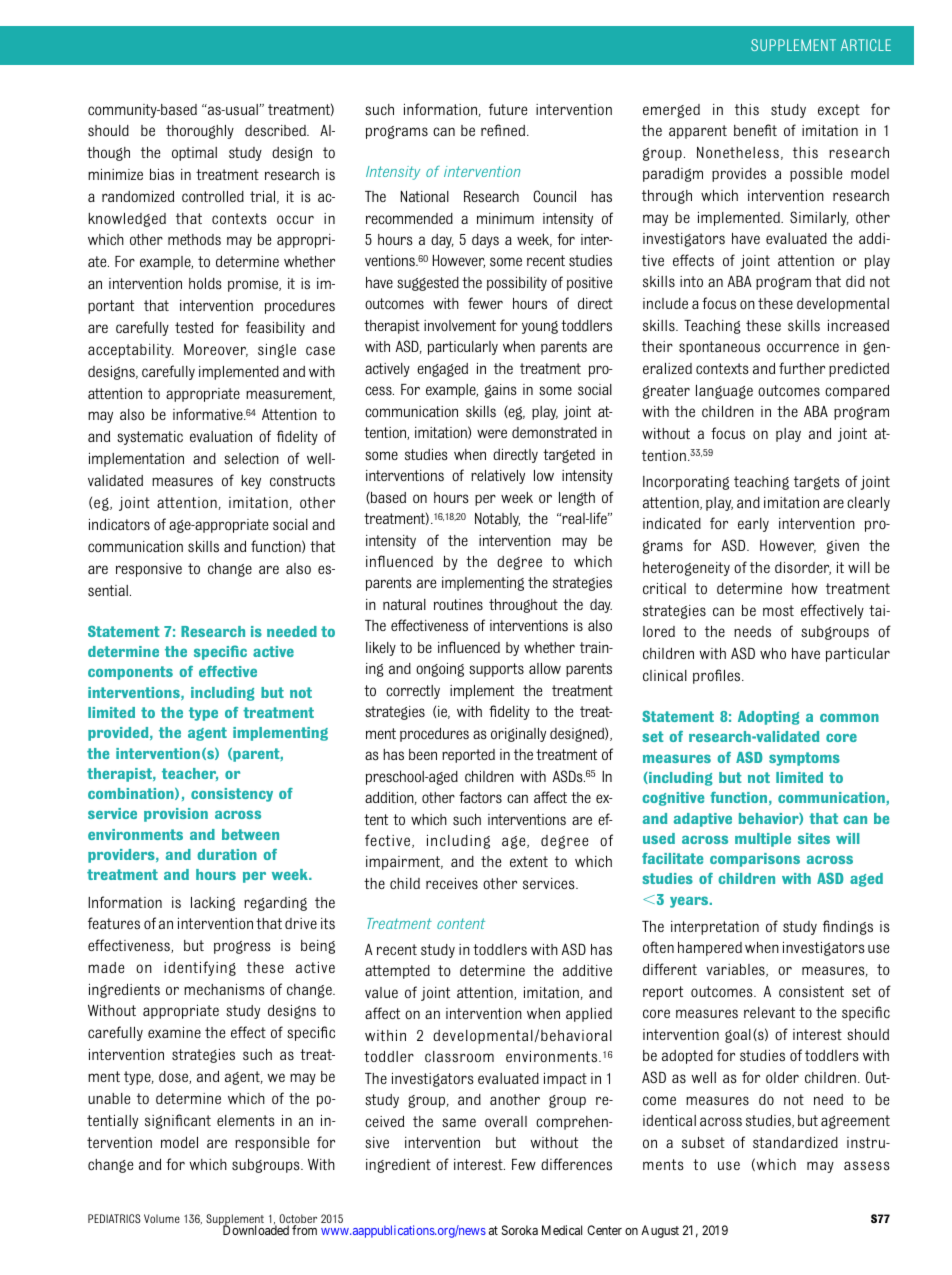  Describe the element at coordinates (506, 1121) in the screenshot. I see `overall` at that location.
